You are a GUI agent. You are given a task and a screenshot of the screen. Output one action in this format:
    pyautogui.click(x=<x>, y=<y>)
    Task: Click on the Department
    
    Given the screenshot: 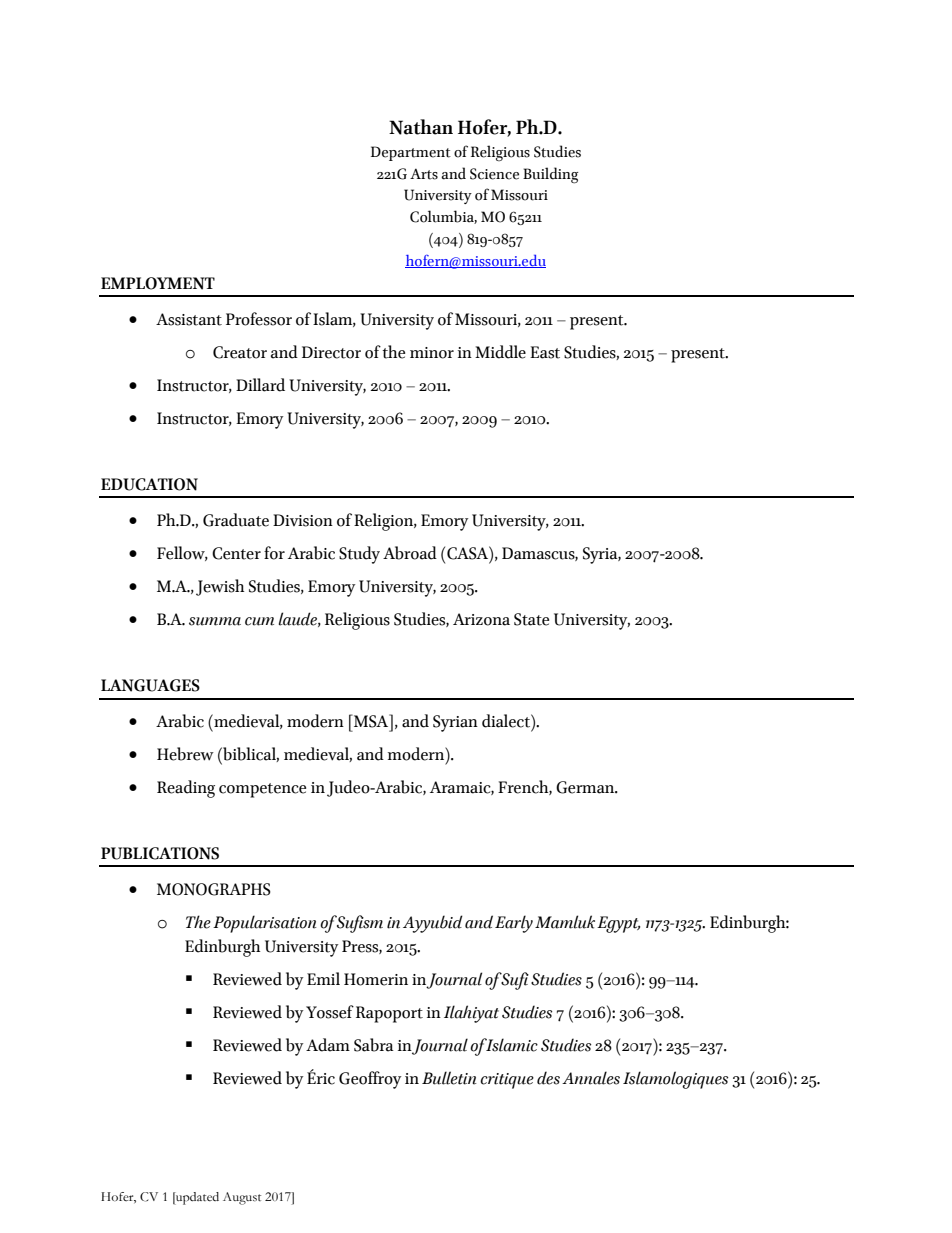 What is the action you would take?
    pyautogui.click(x=411, y=153)
